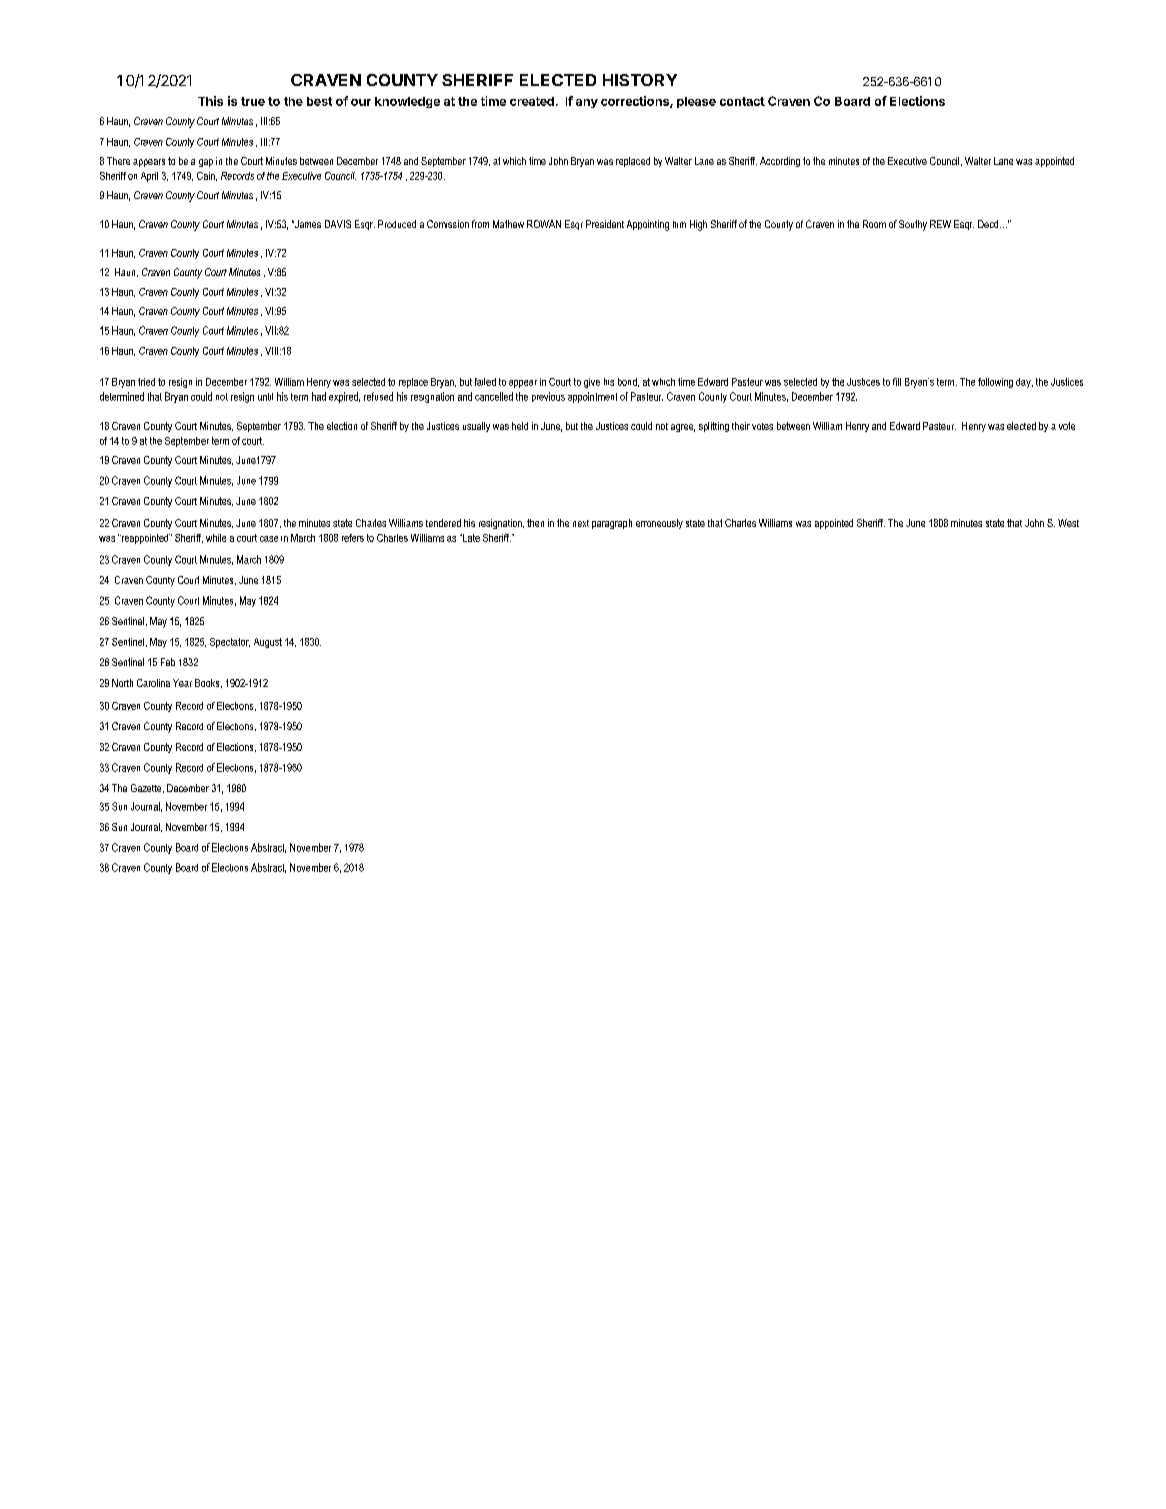  What do you see at coordinates (268, 643) in the screenshot?
I see `August` at bounding box center [268, 643].
